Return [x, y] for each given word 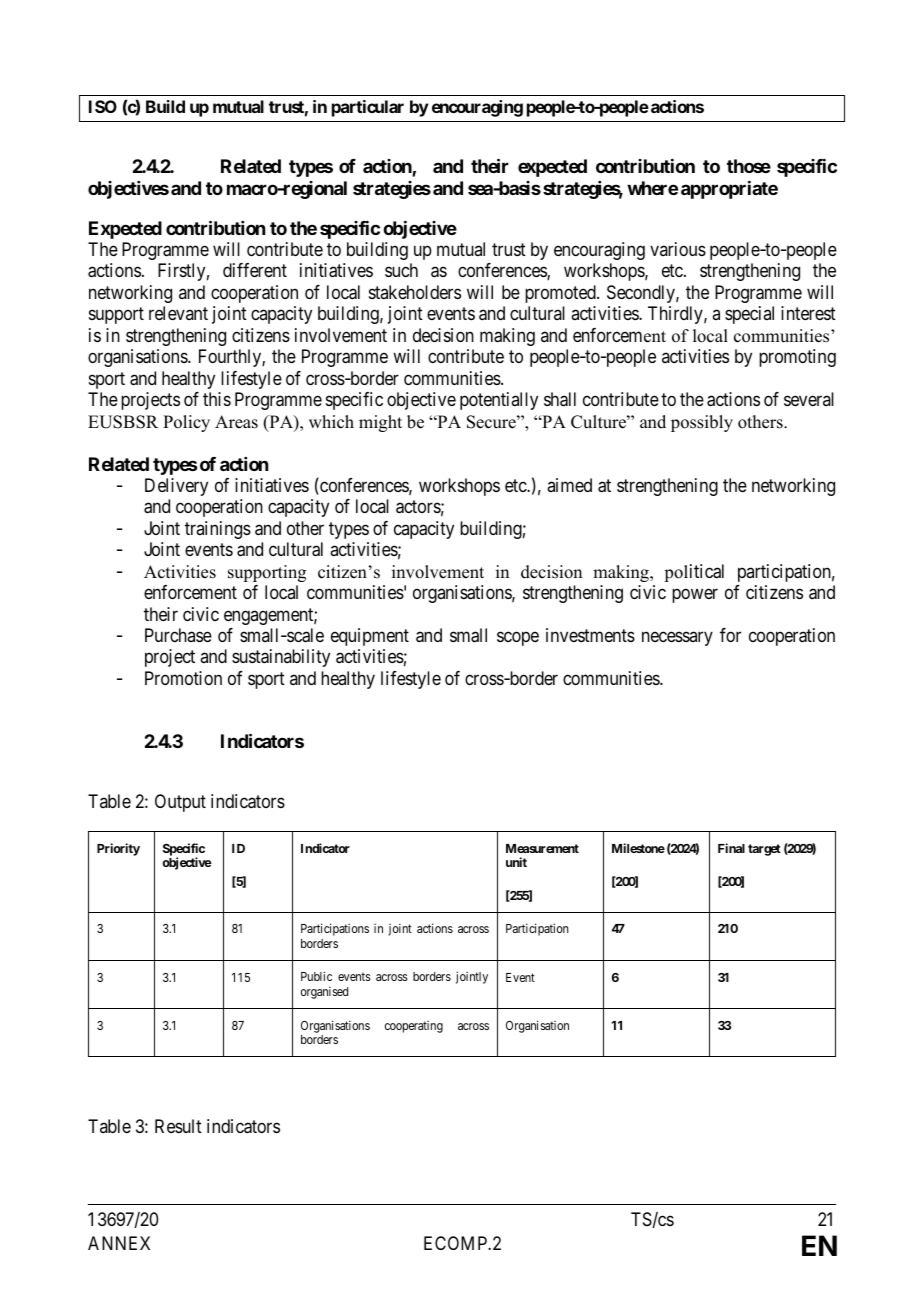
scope [518, 638]
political [694, 573]
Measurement [542, 848]
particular [368, 108]
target [764, 850]
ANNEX [119, 1243]
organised [324, 992]
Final [731, 848]
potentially [499, 401]
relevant [178, 313]
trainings [218, 530]
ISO [103, 106]
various [678, 249]
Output [180, 803]
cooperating [414, 1027]
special [749, 315]
